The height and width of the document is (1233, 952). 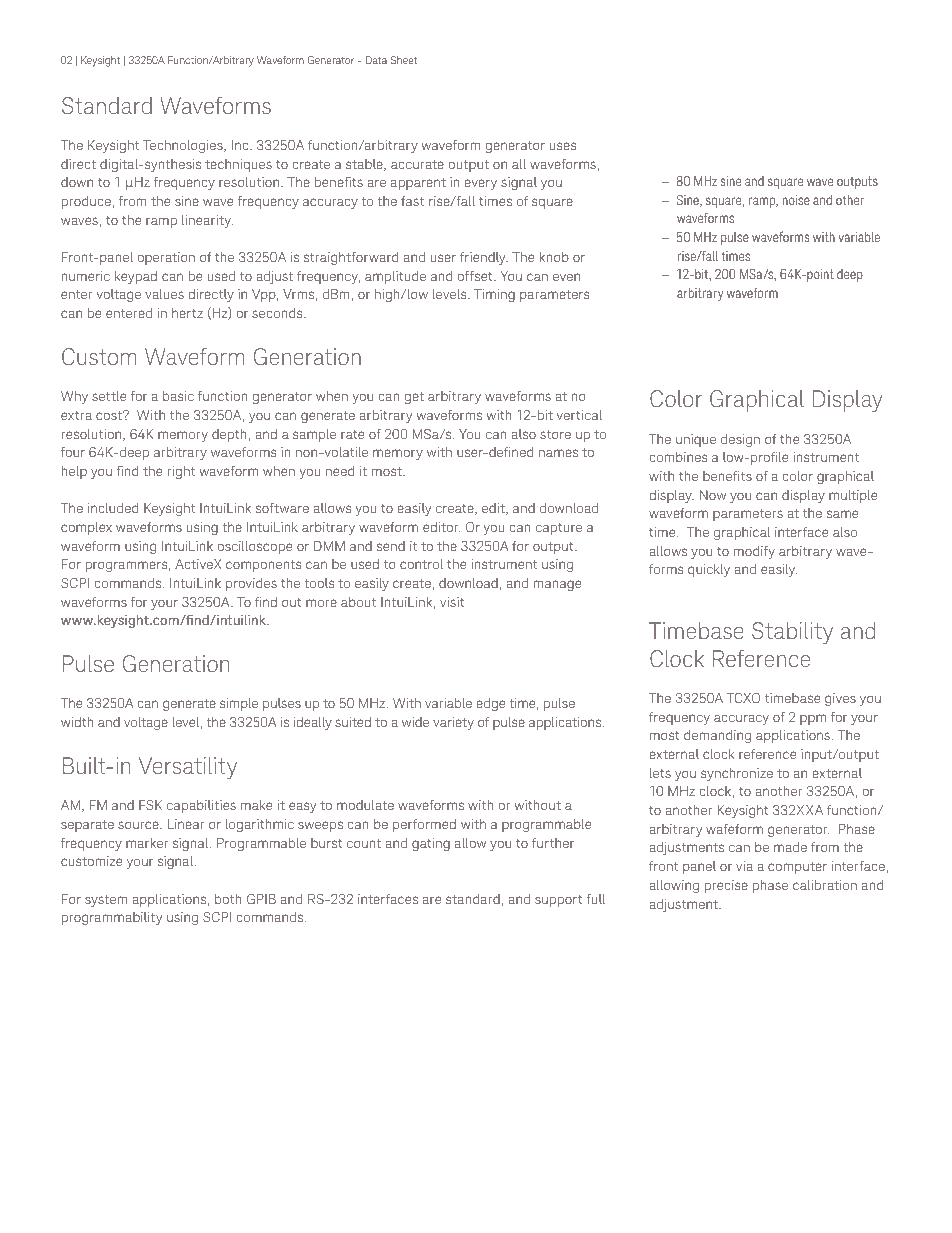 What do you see at coordinates (743, 698) in the document?
I see `TCXO` at bounding box center [743, 698].
